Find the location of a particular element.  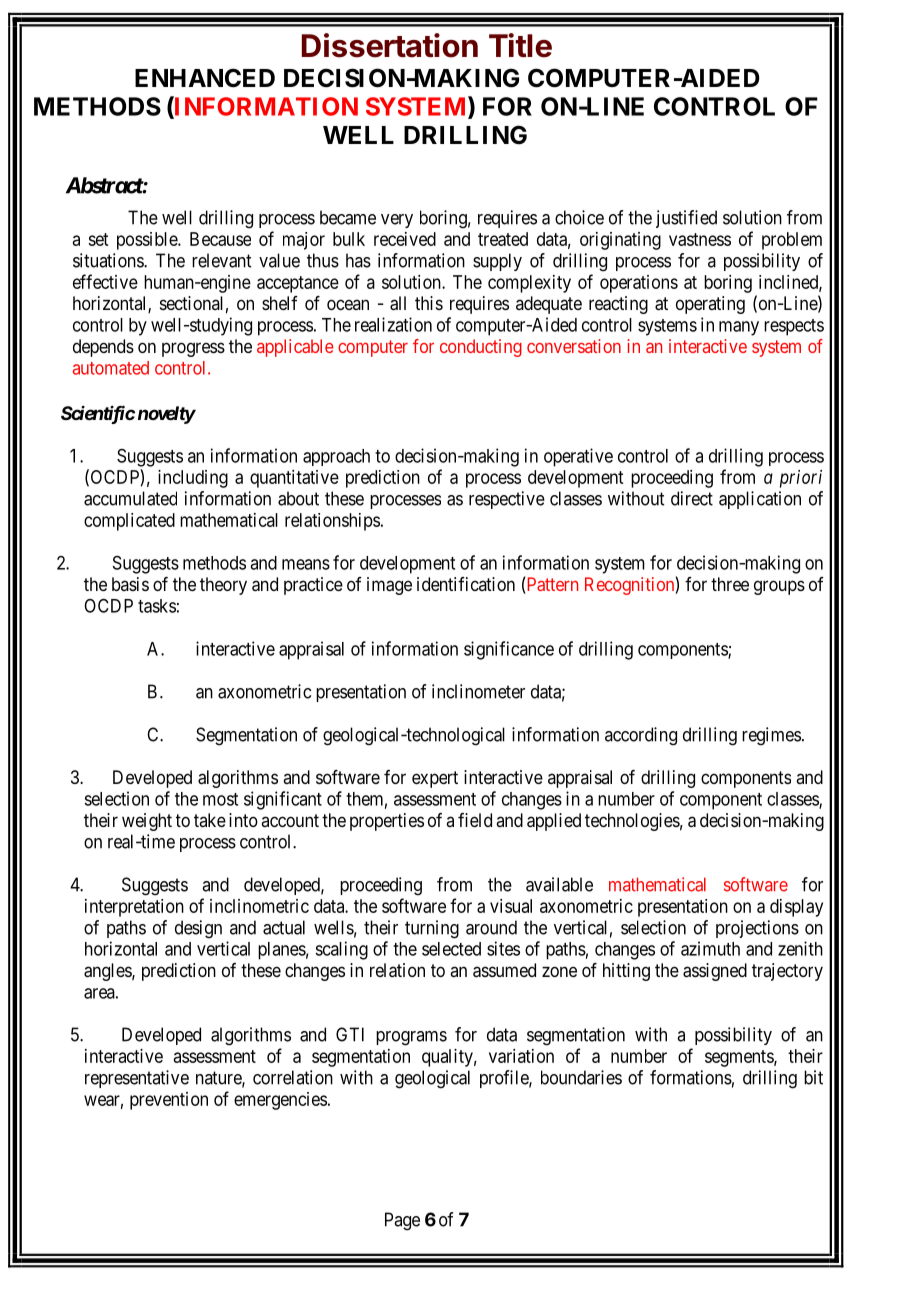

many is located at coordinates (739, 328).
